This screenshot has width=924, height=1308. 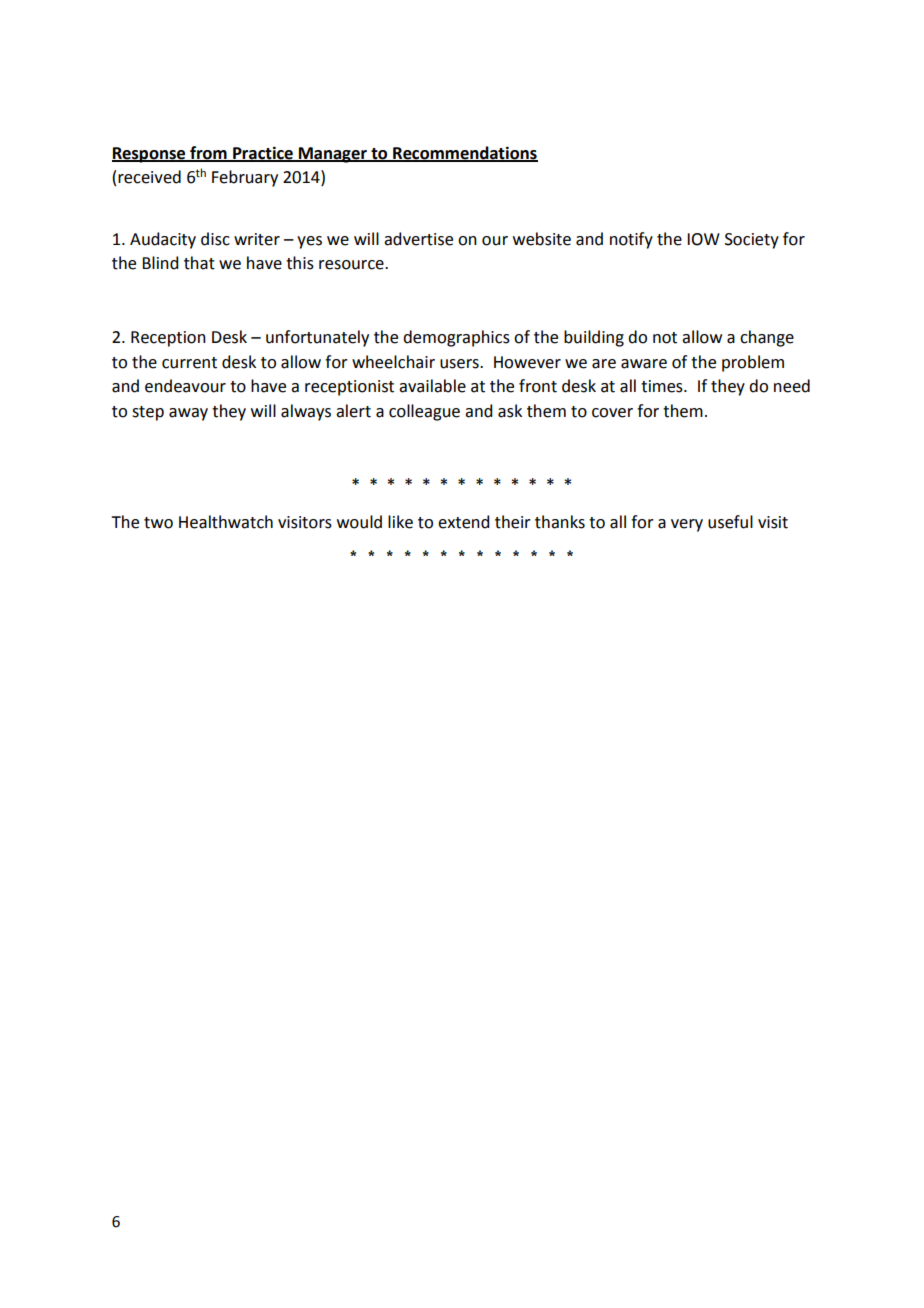 I want to click on that, so click(x=199, y=263).
